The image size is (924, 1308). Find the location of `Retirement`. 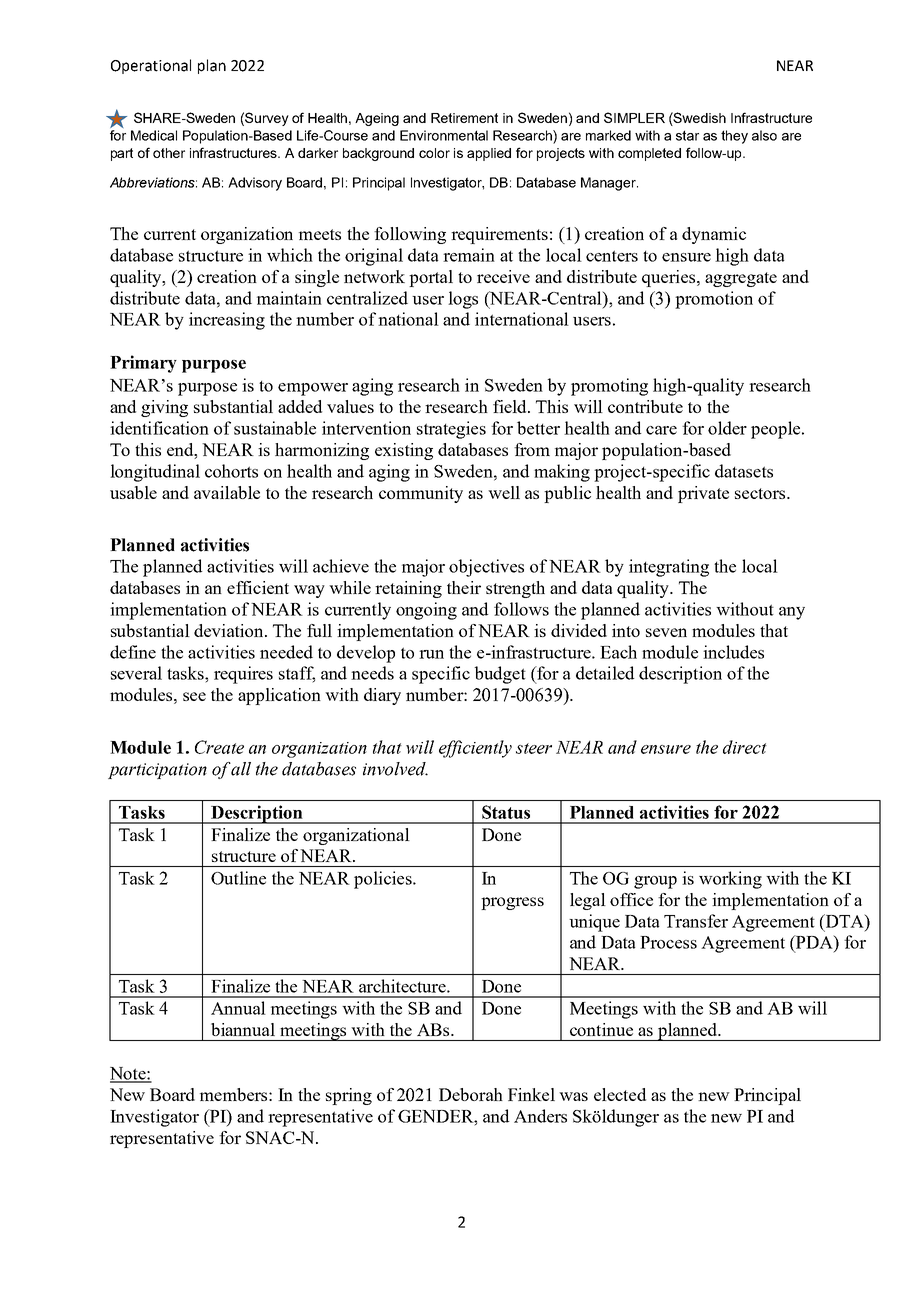

Retirement is located at coordinates (464, 118).
